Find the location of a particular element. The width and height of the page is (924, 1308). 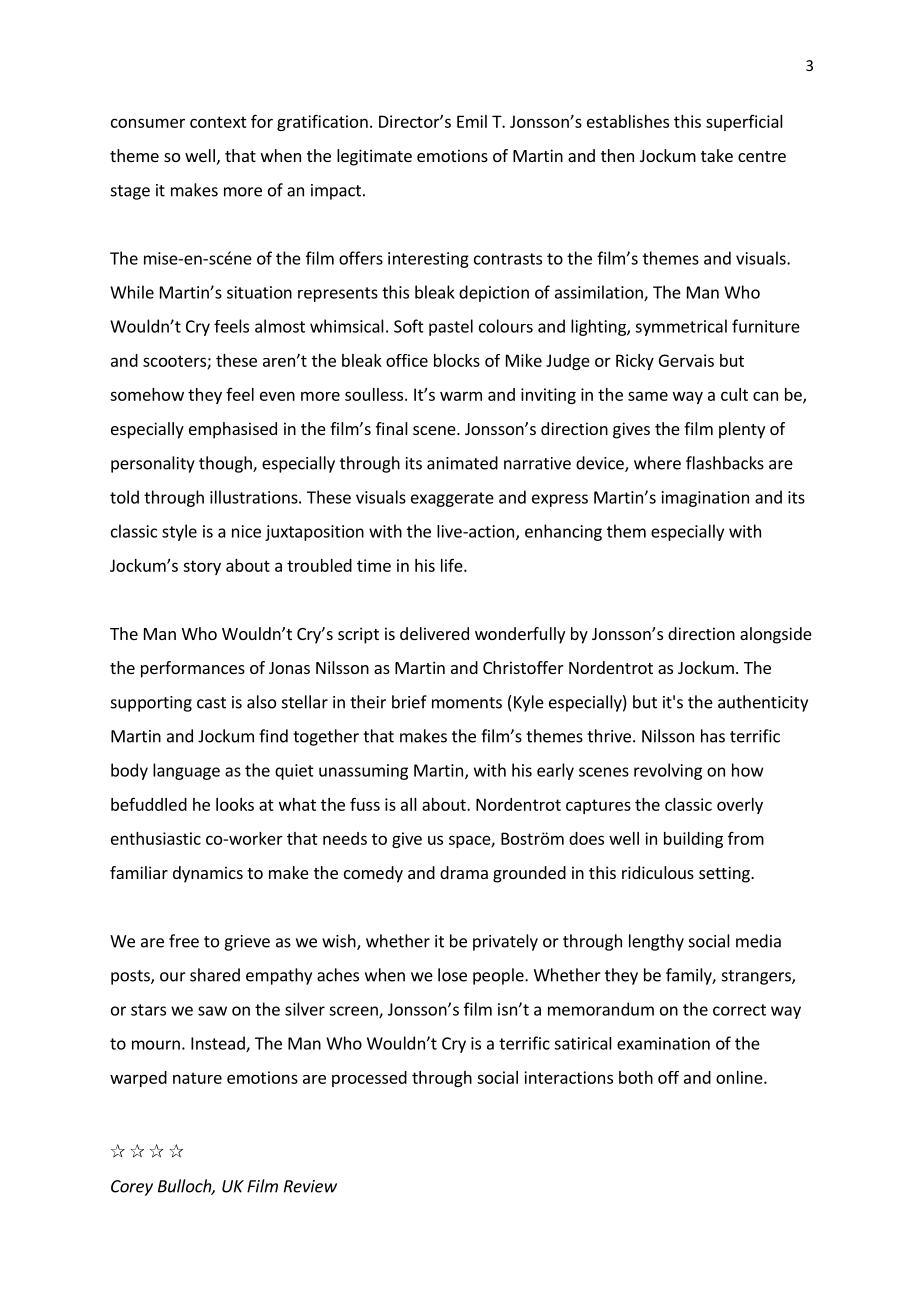

warm is located at coordinates (461, 396).
